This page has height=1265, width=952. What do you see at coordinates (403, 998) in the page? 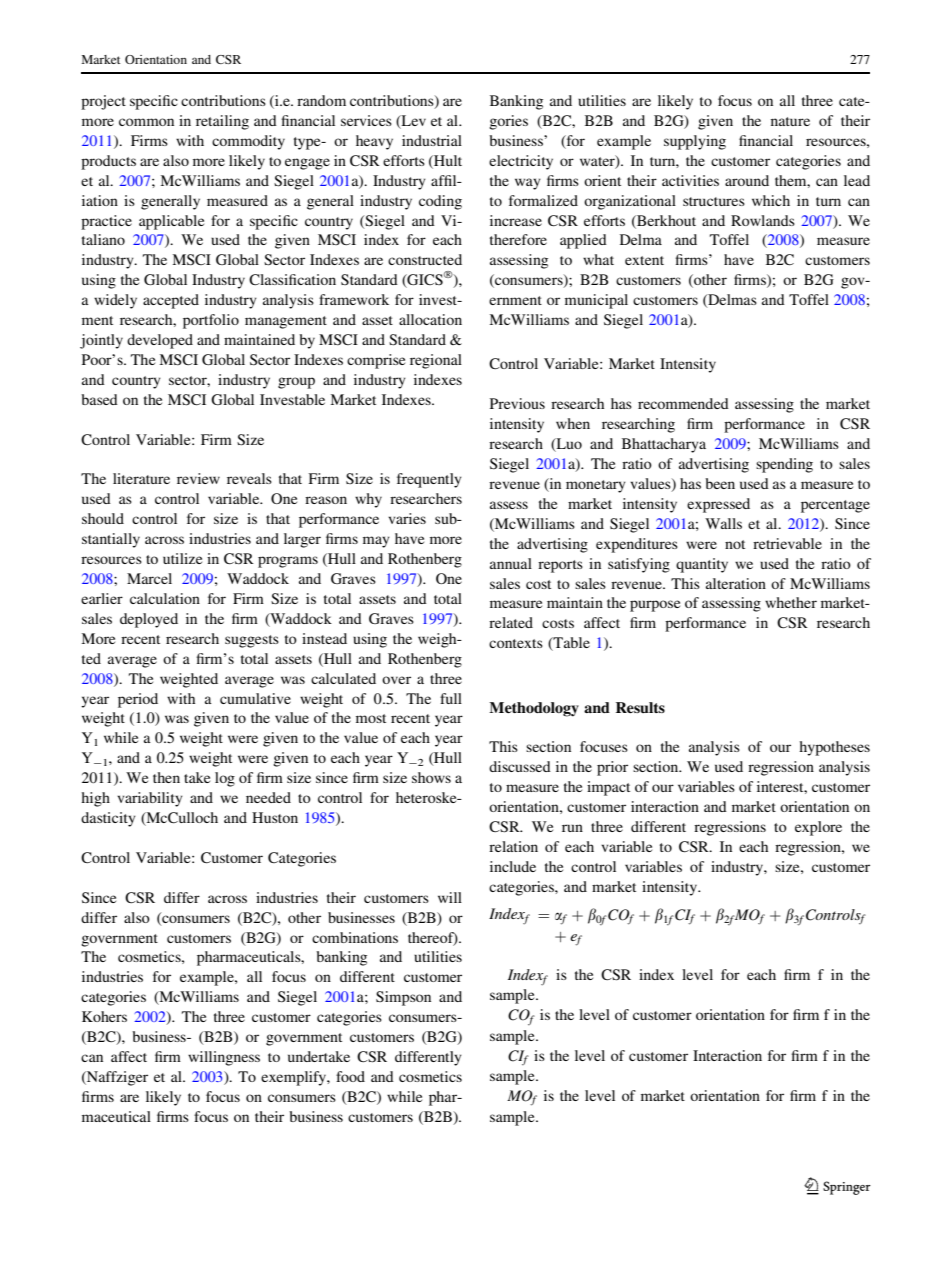
I see `Simpson` at bounding box center [403, 998].
